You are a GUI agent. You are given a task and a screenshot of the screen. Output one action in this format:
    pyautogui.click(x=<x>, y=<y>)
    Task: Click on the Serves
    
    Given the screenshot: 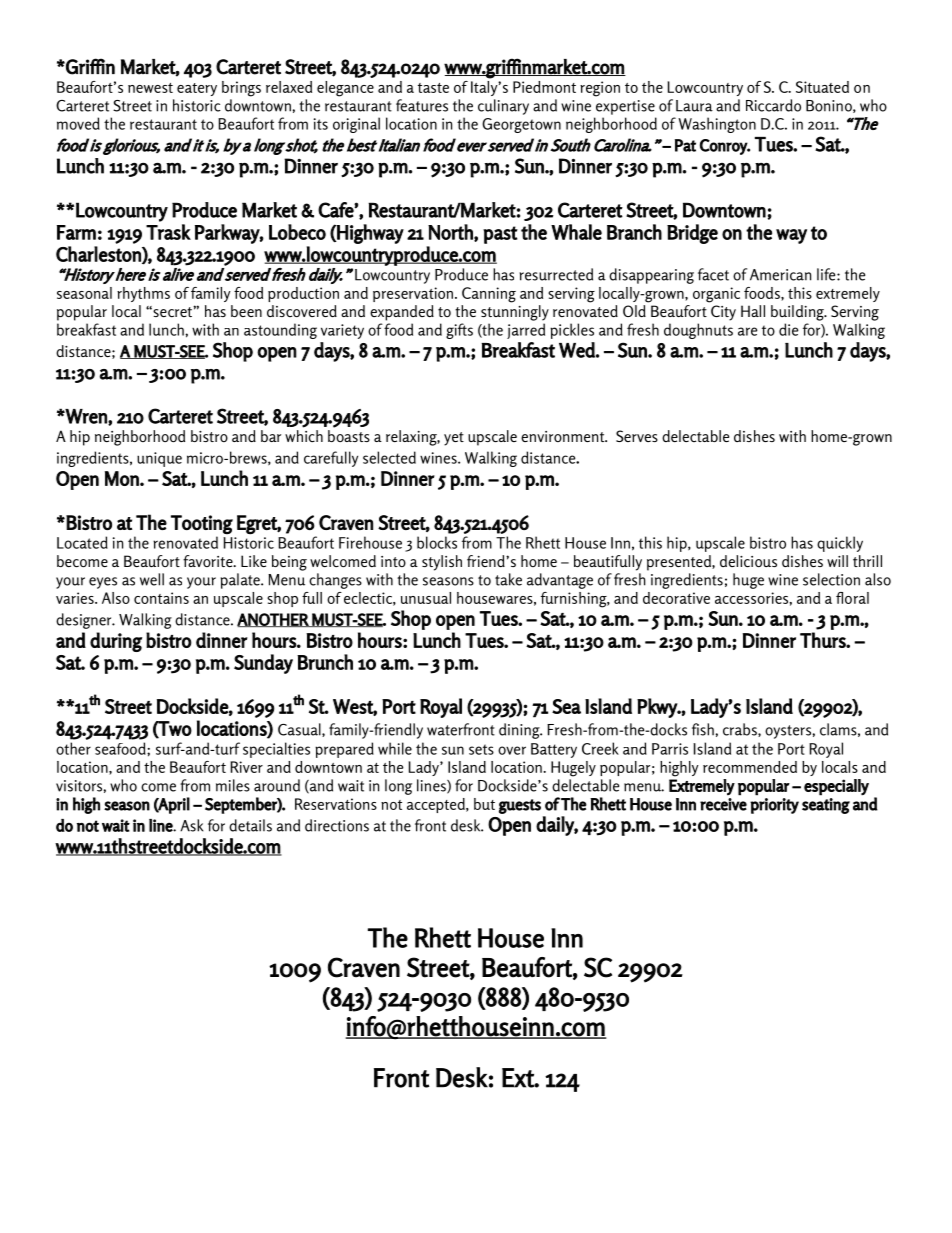 What is the action you would take?
    pyautogui.click(x=637, y=436)
